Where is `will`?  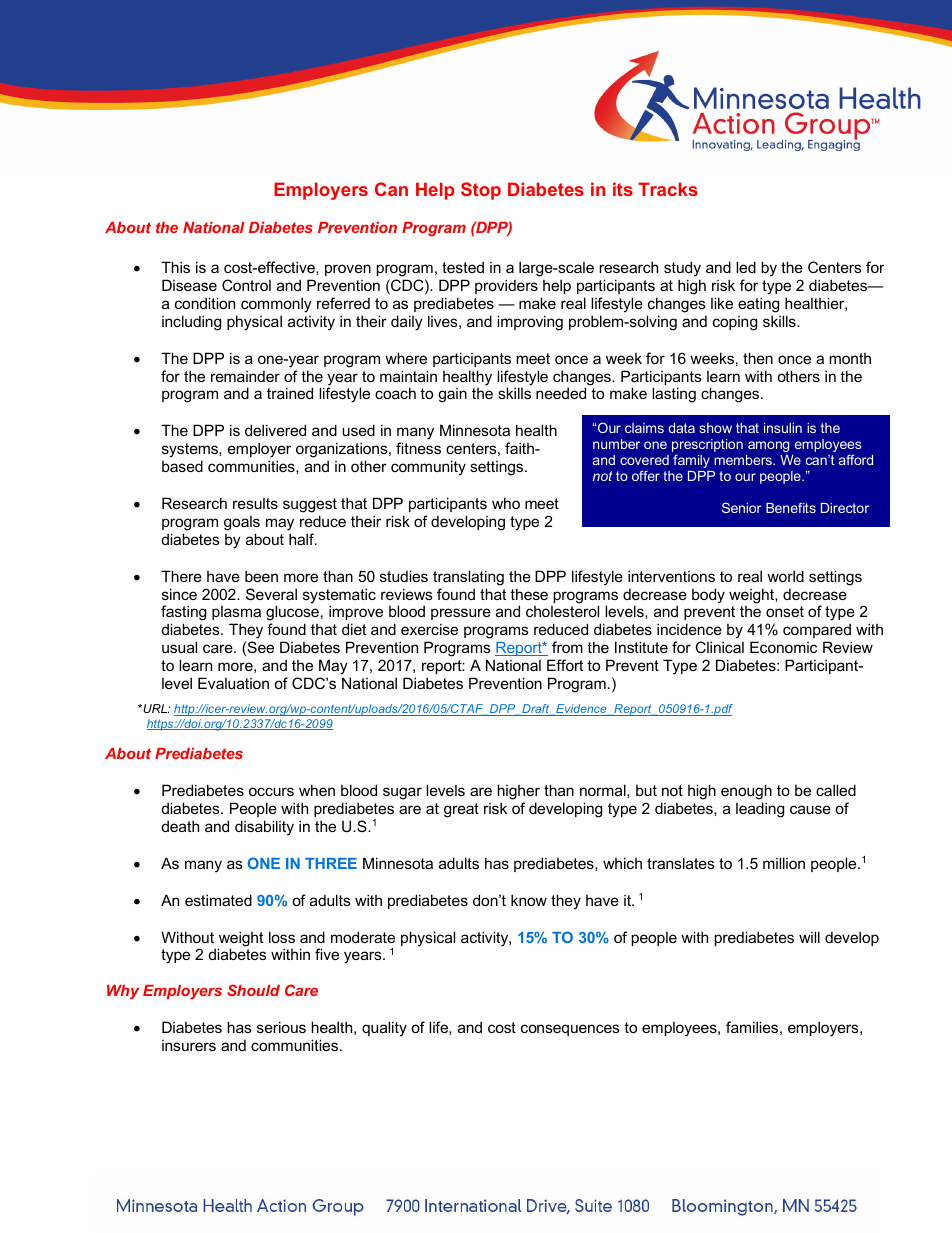
will is located at coordinates (809, 937).
